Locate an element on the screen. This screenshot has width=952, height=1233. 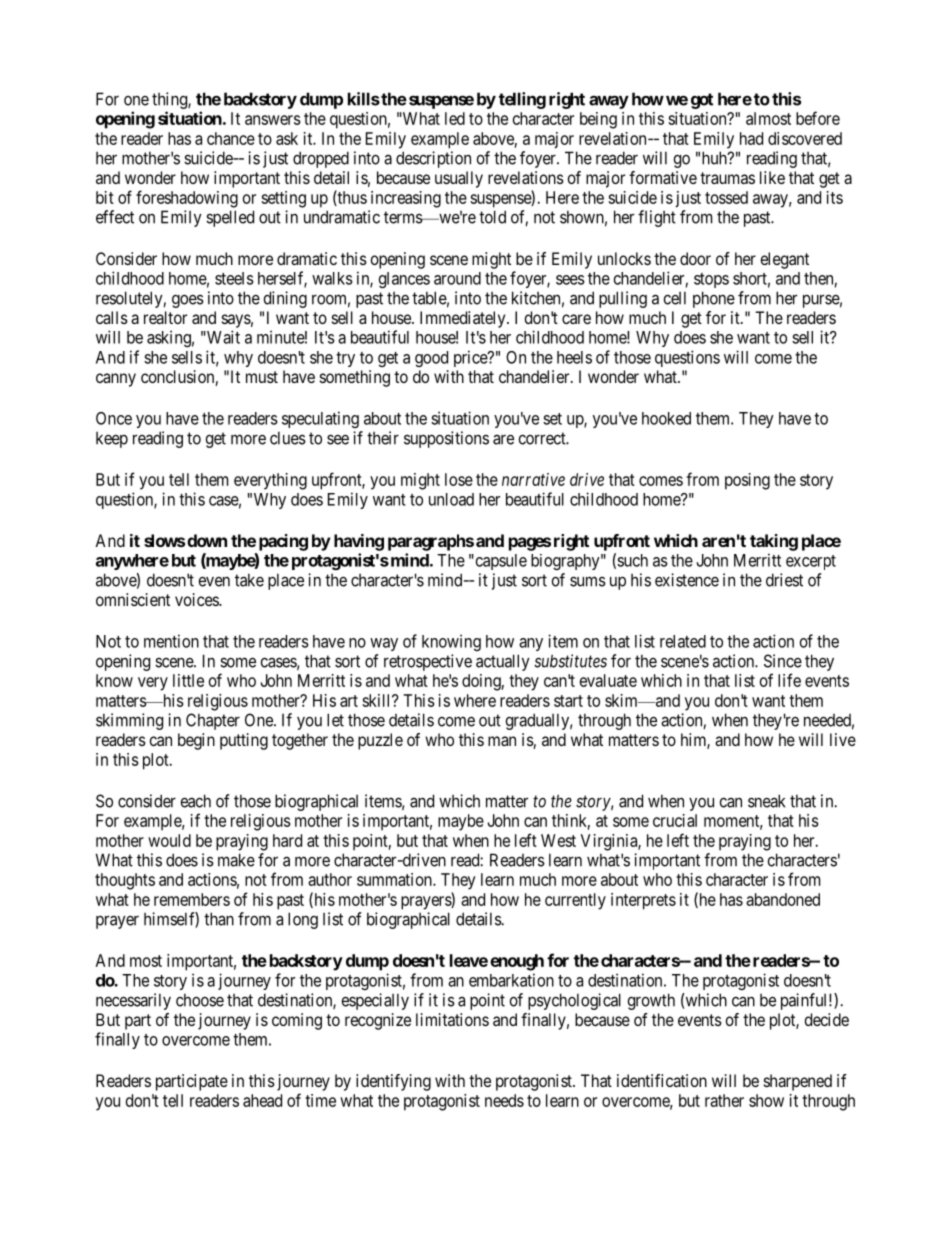
discovered is located at coordinates (805, 138).
